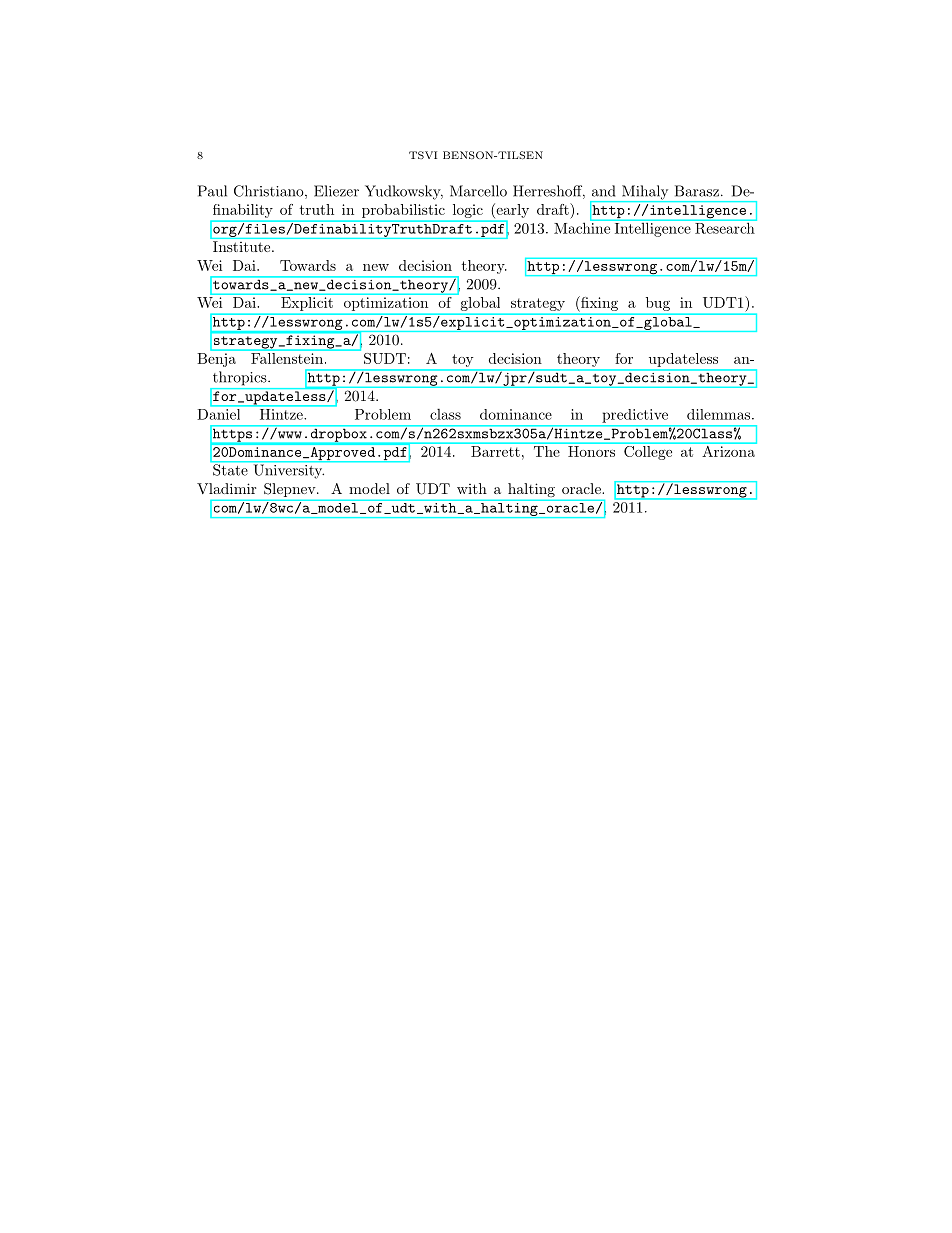 The height and width of the screenshot is (1233, 952). Describe the element at coordinates (658, 304) in the screenshot. I see `bug` at that location.
